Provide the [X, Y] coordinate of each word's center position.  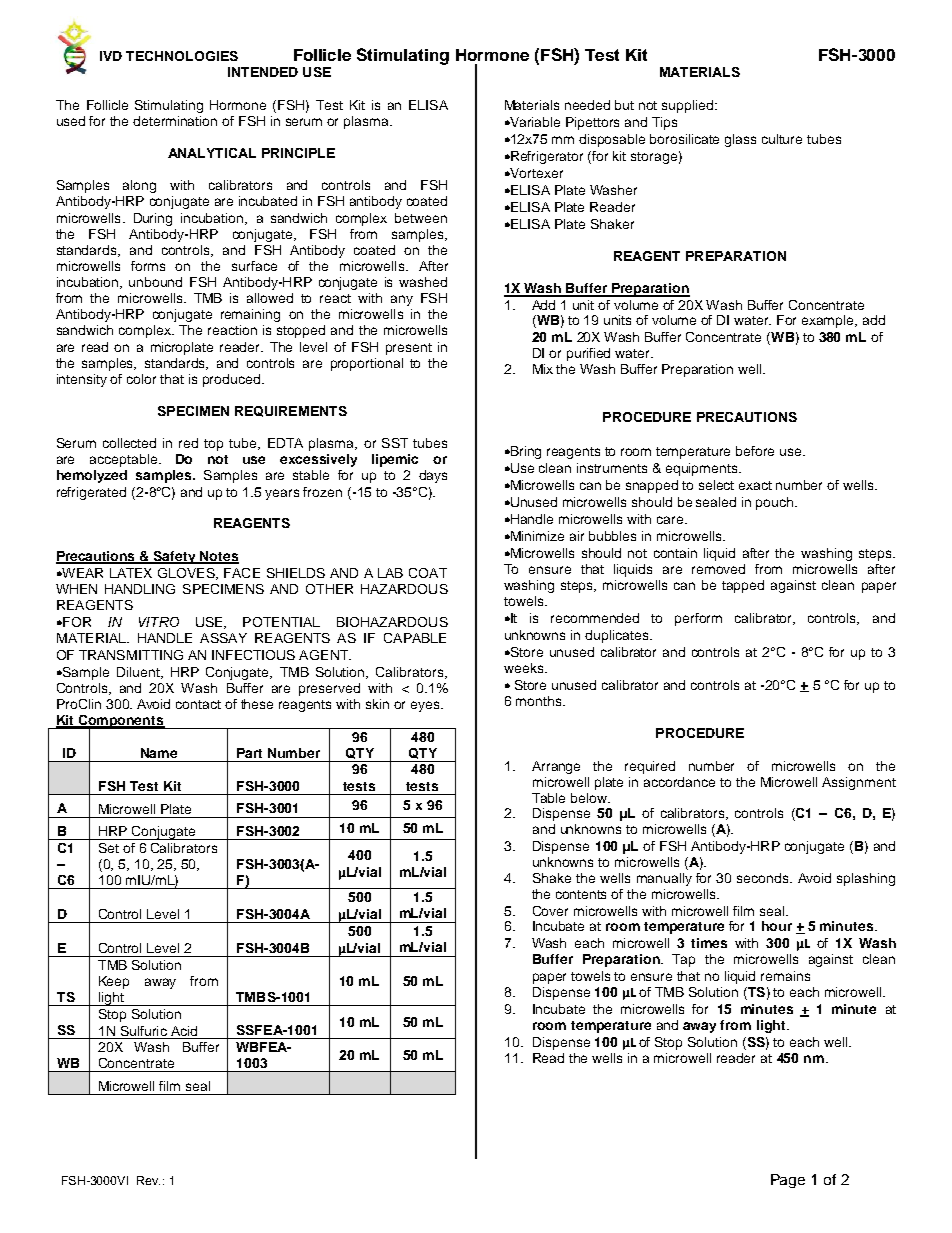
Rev [148, 1180]
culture [782, 139]
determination [175, 121]
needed [587, 105]
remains [785, 976]
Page [788, 1181]
